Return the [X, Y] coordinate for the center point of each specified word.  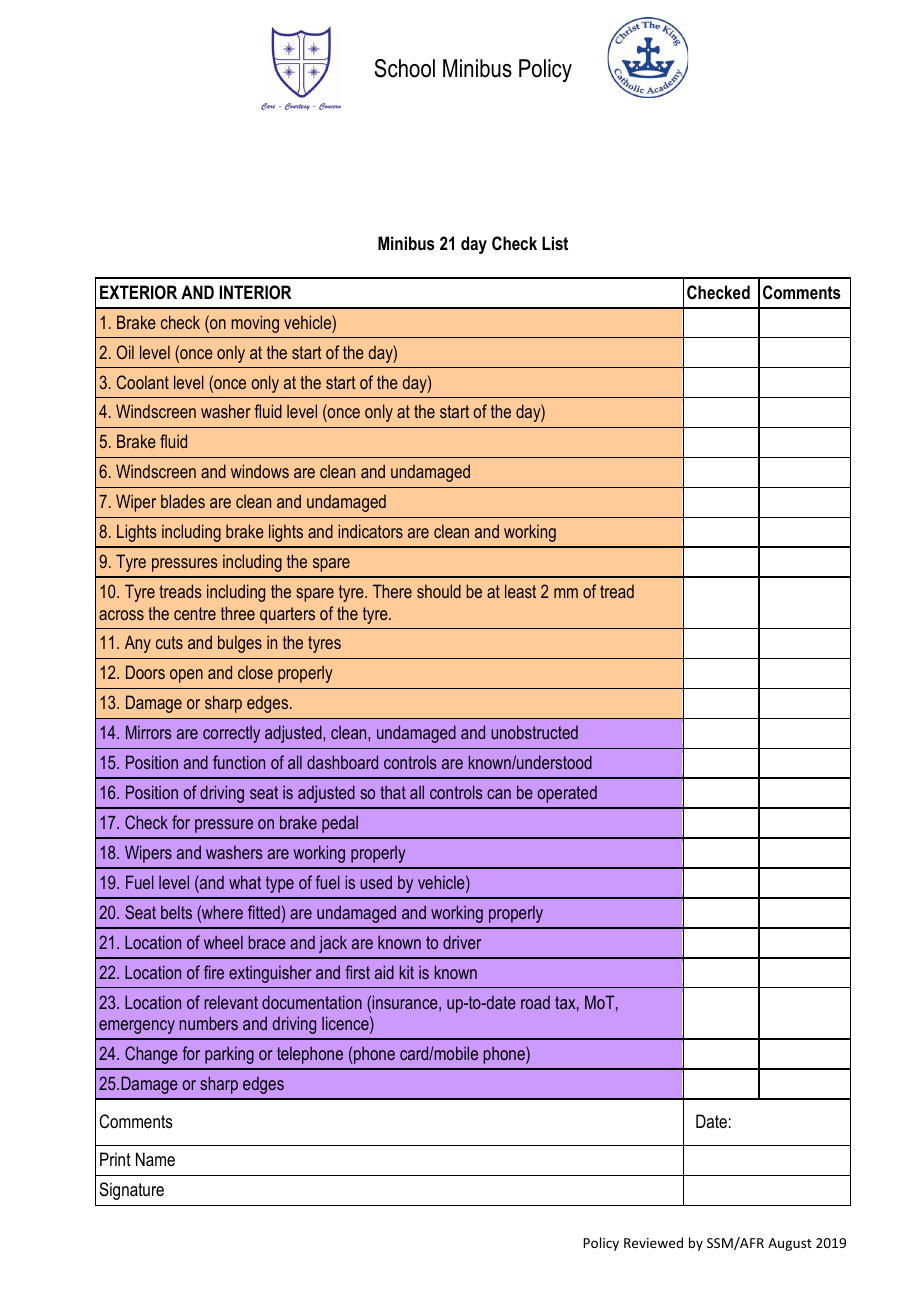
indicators [370, 531]
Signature [131, 1191]
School [404, 68]
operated [567, 794]
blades [183, 501]
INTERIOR [255, 292]
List [555, 243]
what [245, 882]
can [499, 794]
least [520, 591]
